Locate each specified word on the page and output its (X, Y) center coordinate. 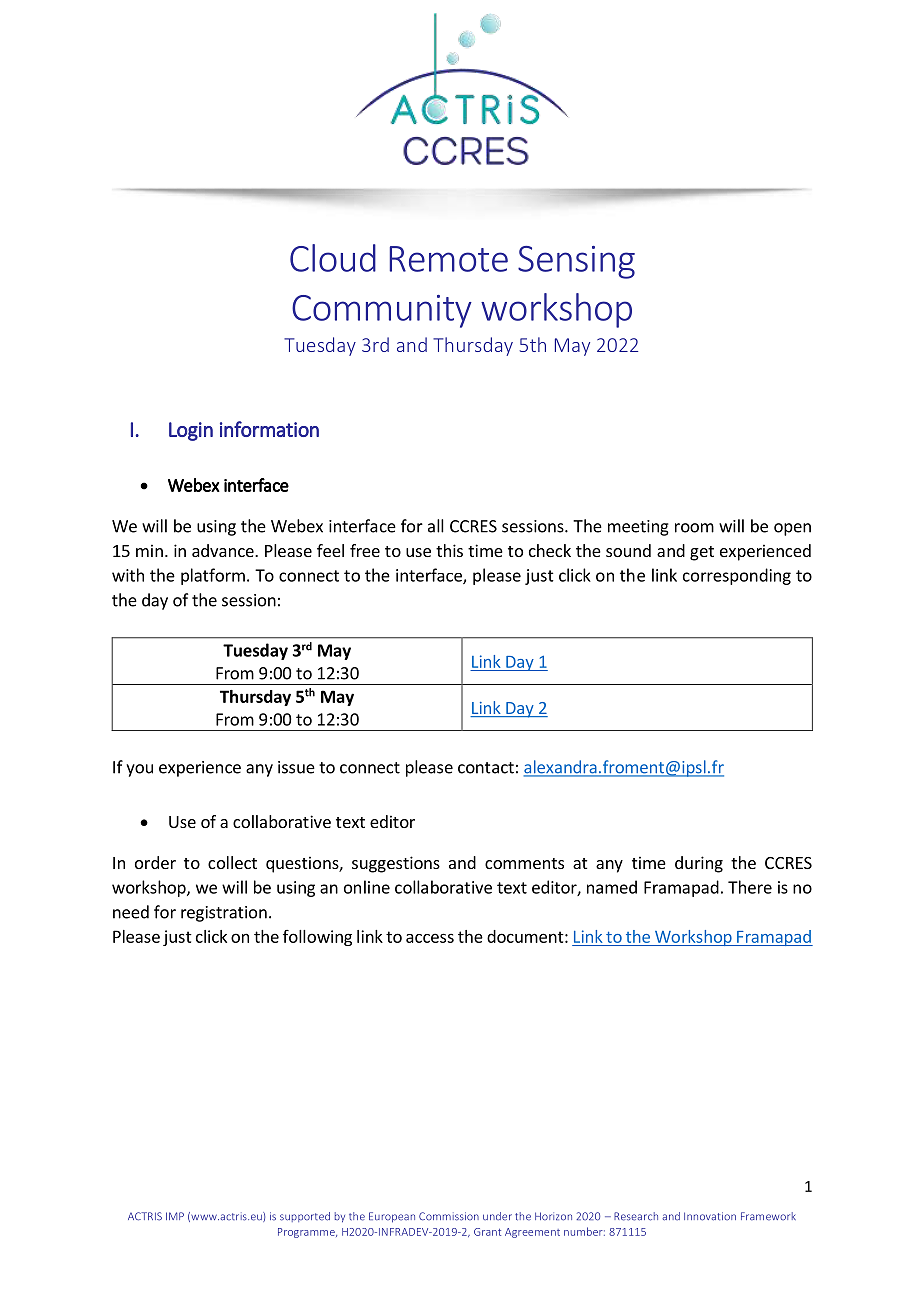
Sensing (576, 262)
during (699, 864)
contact (486, 768)
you (139, 770)
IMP (175, 1216)
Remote (448, 259)
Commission (449, 1216)
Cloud (333, 258)
